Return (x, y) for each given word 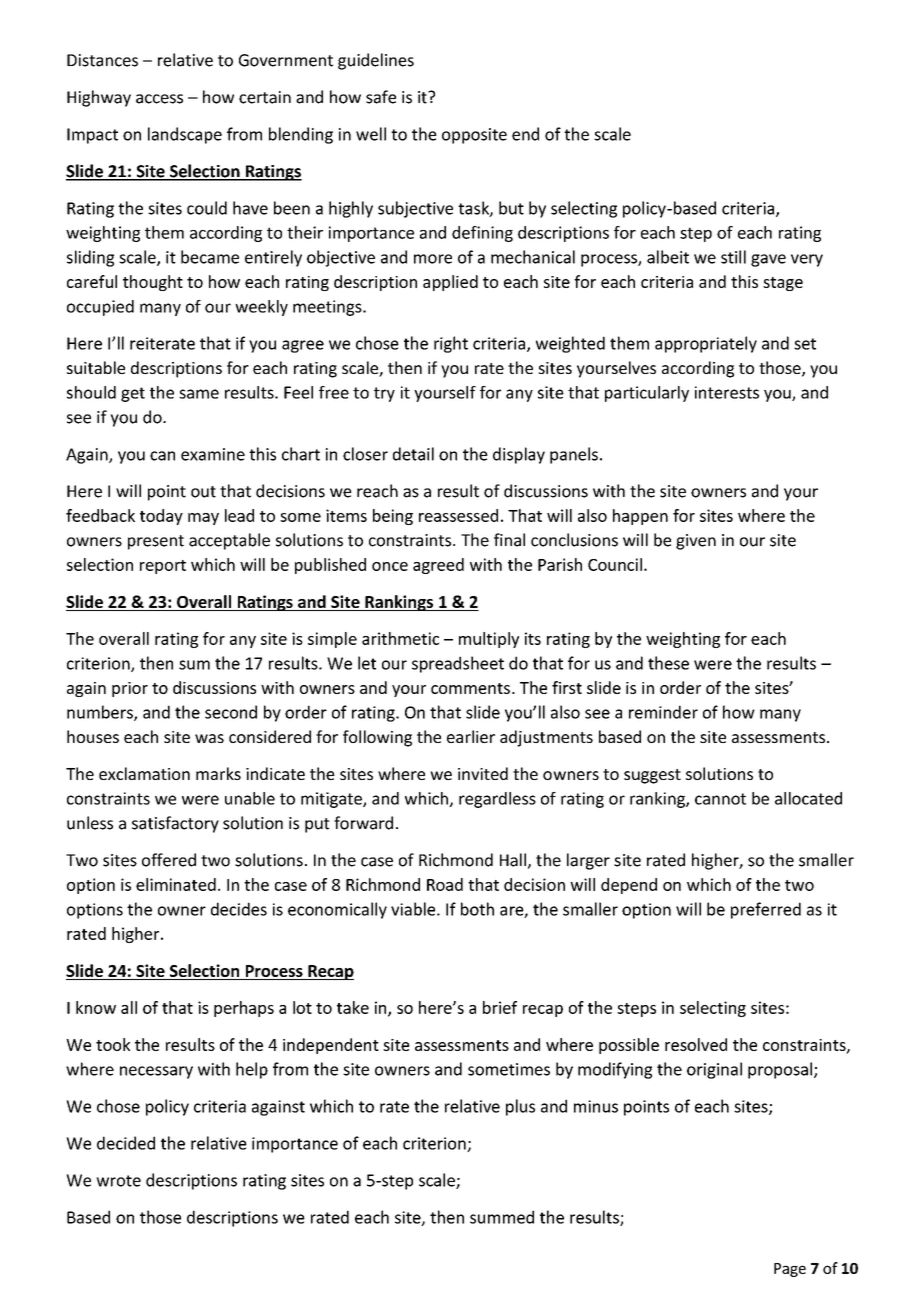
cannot (720, 799)
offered (169, 860)
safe (381, 97)
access (159, 99)
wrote (118, 1181)
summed (502, 1217)
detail (413, 454)
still (733, 257)
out (203, 492)
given (696, 542)
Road (445, 884)
